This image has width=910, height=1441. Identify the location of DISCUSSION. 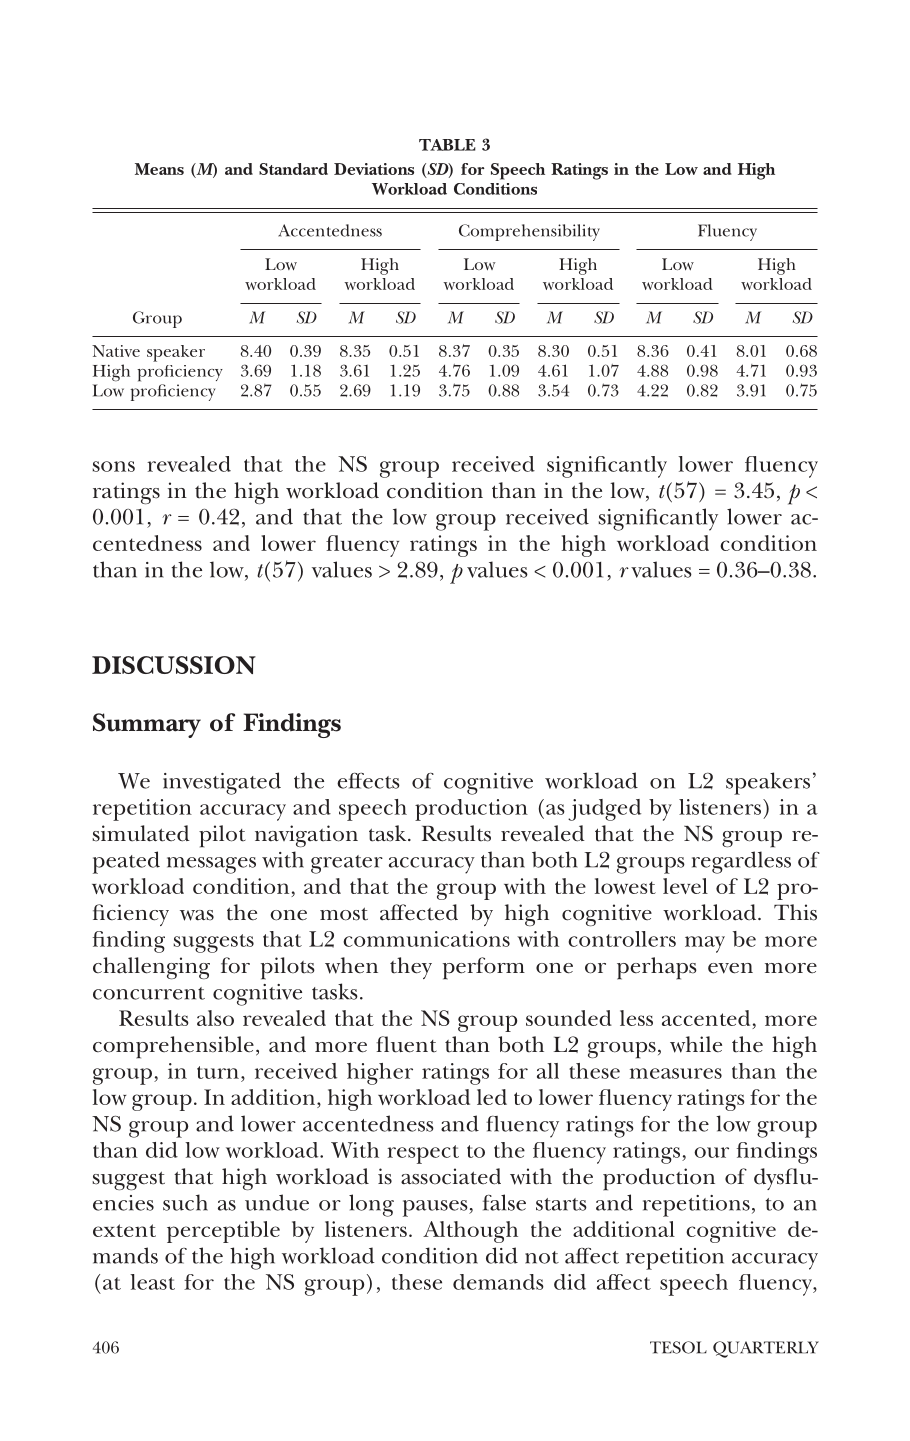
(174, 665).
